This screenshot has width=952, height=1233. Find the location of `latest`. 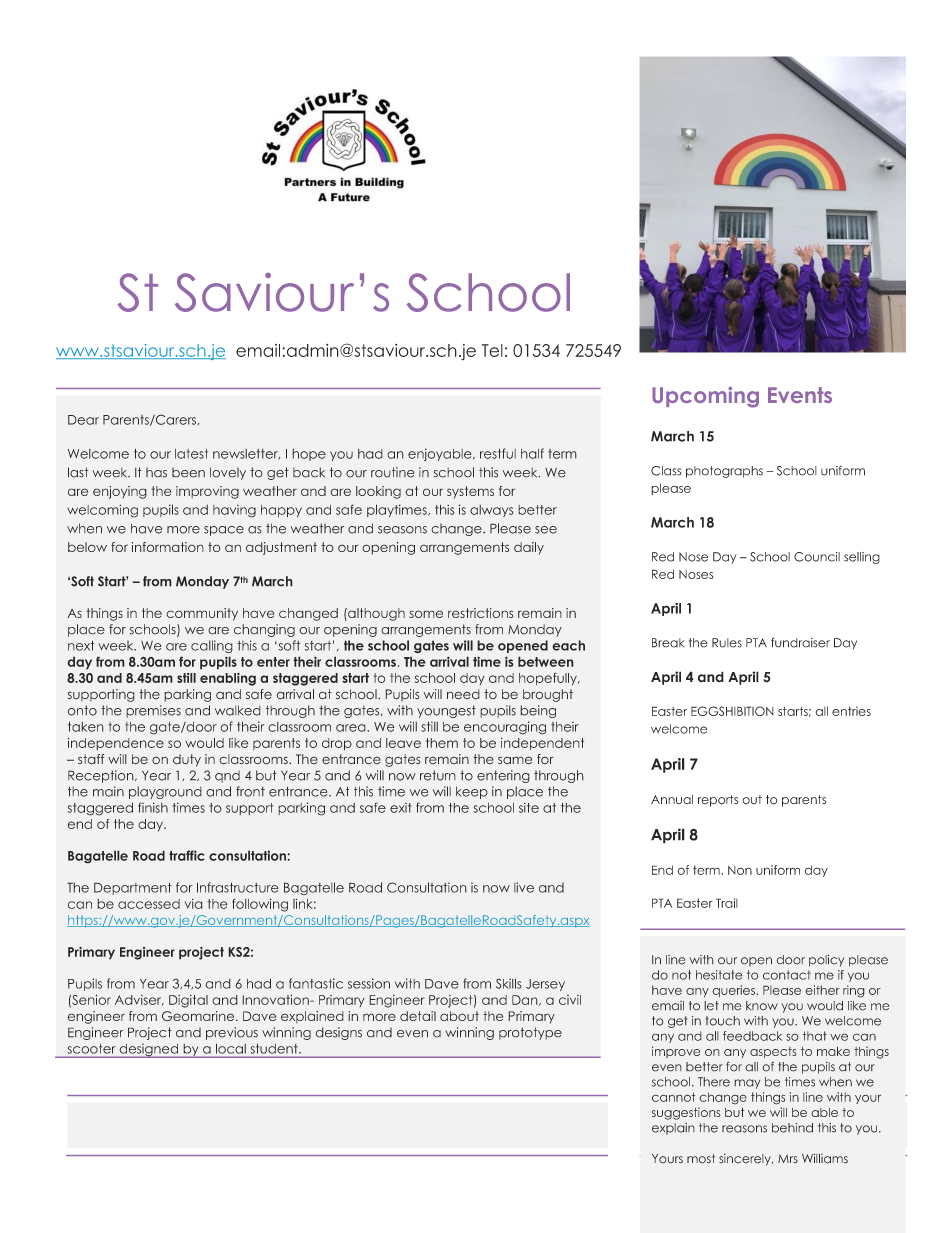

latest is located at coordinates (191, 454).
